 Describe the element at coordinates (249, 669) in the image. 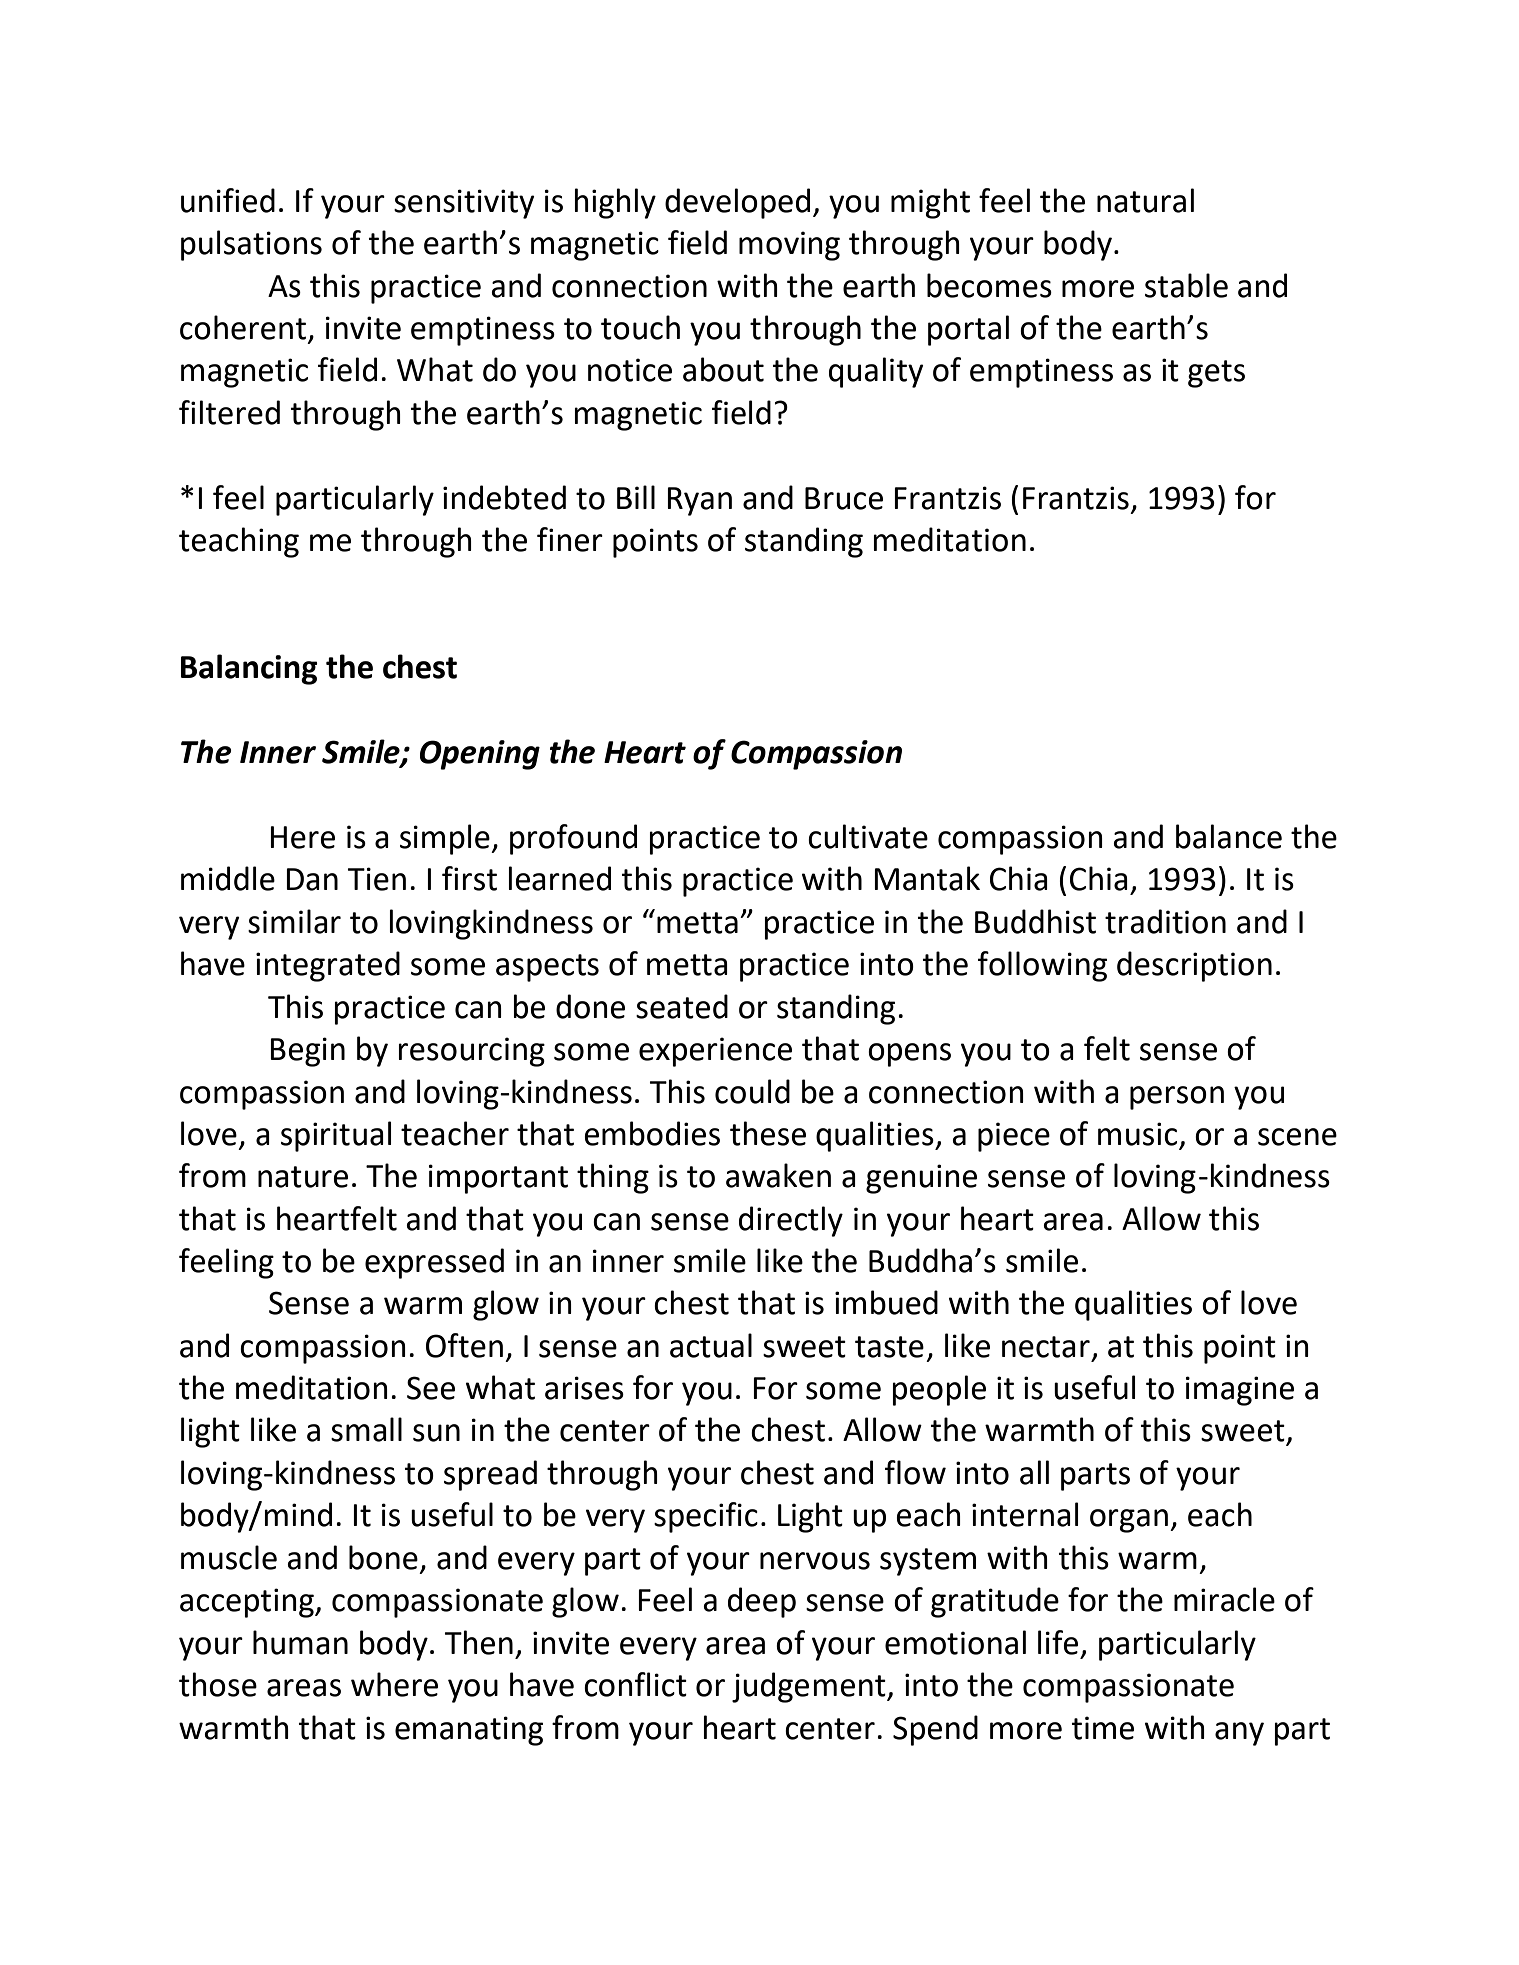

I see `Balancing` at that location.
